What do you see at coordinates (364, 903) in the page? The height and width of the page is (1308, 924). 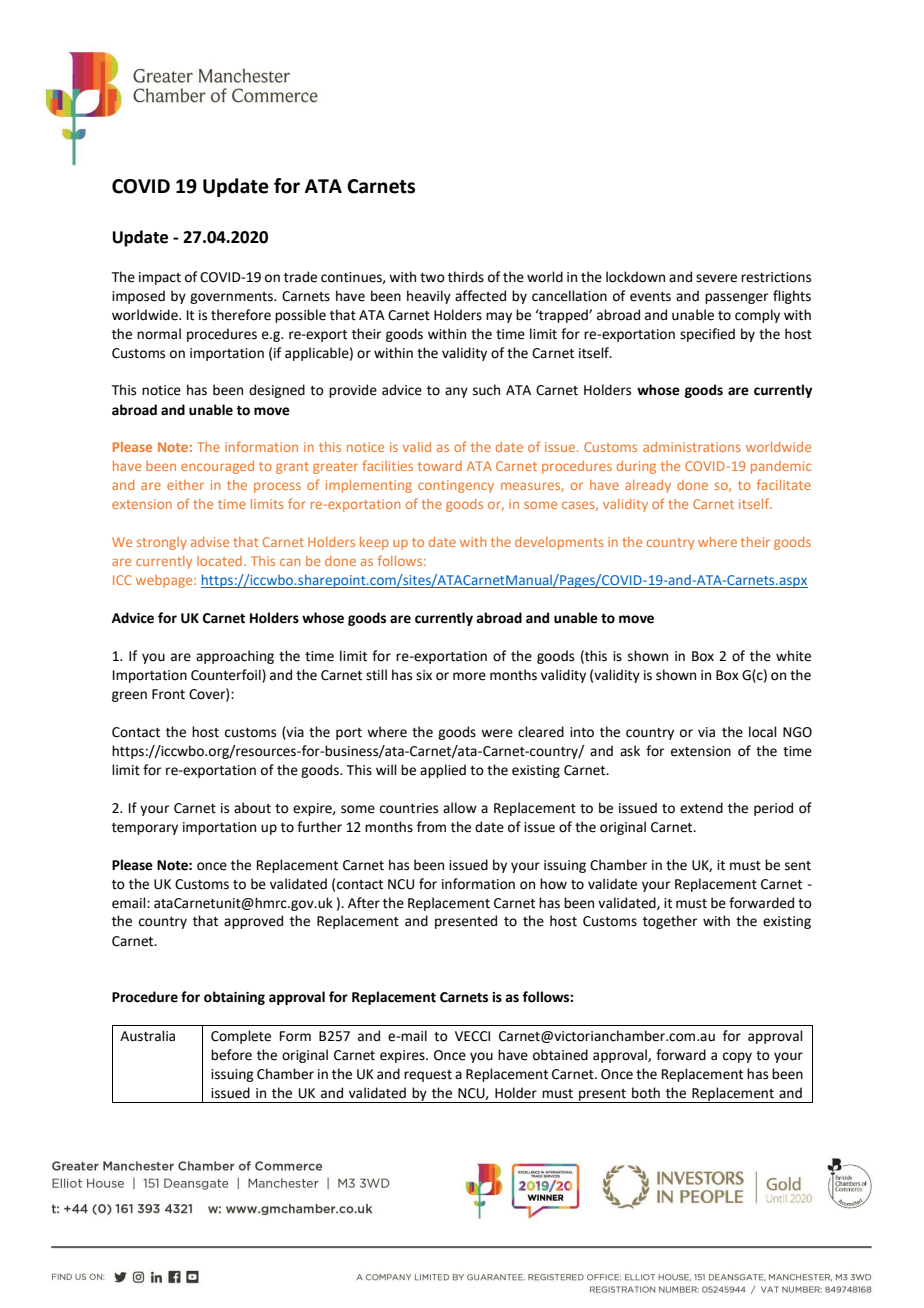 I see `After` at bounding box center [364, 903].
